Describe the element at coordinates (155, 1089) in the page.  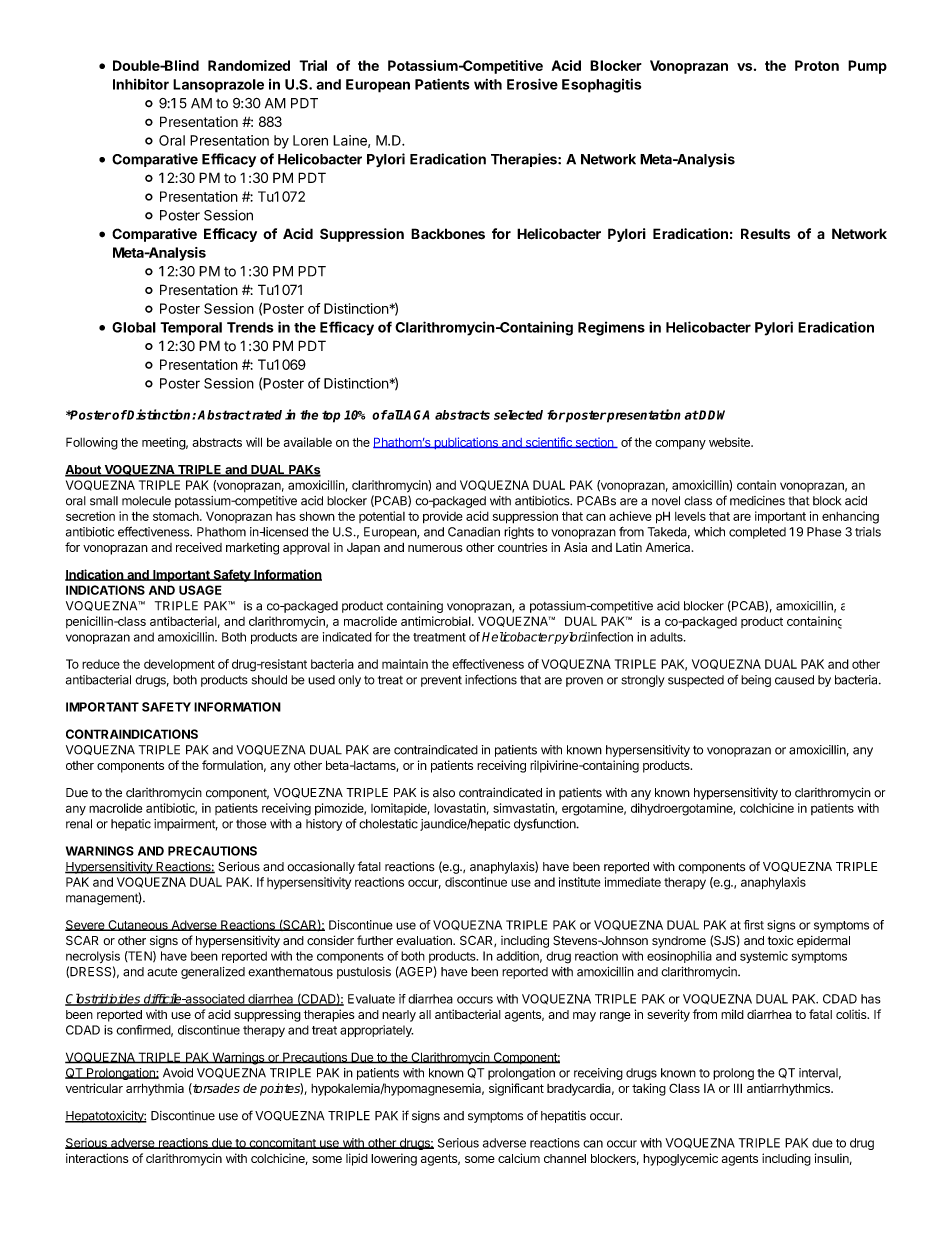
I see `arrhythmia` at that location.
